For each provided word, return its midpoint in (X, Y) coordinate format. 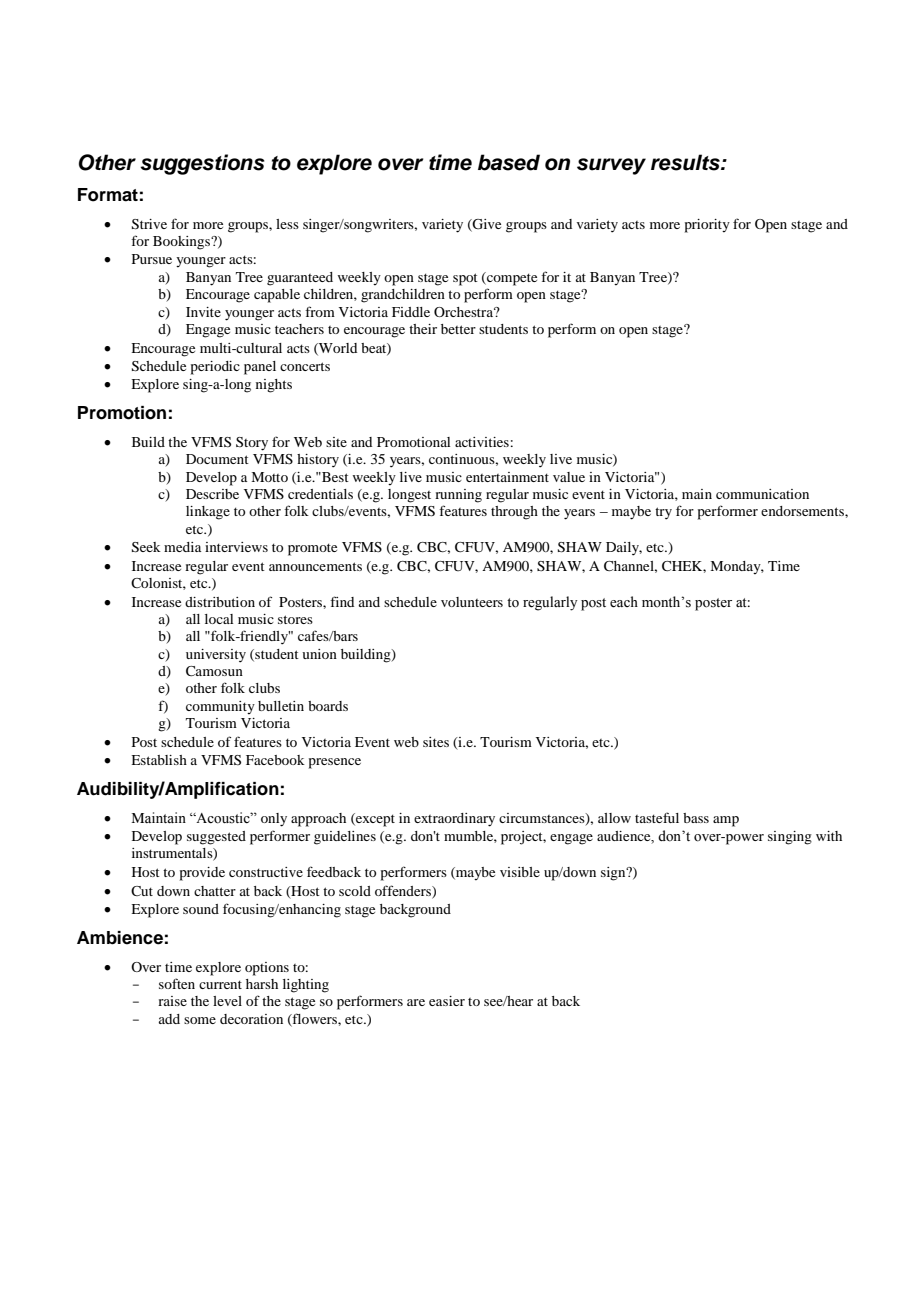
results (686, 162)
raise (172, 1001)
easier (447, 1001)
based (509, 162)
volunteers (472, 602)
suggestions (202, 164)
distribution (220, 602)
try (663, 513)
